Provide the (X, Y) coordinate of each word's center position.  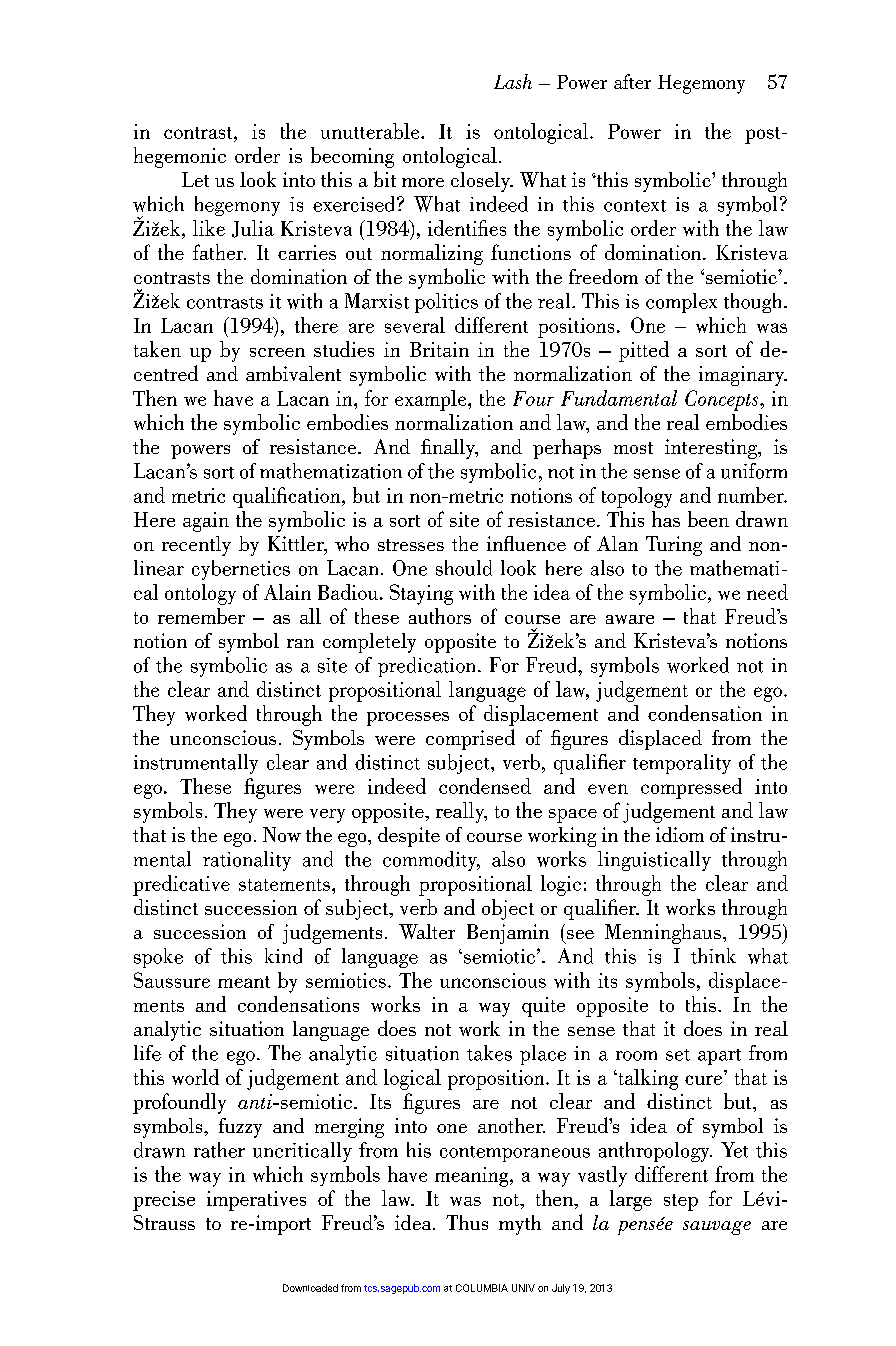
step (681, 1202)
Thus (467, 1222)
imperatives (256, 1201)
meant (244, 982)
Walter (427, 931)
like (209, 228)
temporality (682, 764)
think (713, 956)
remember (201, 616)
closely (481, 182)
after (632, 81)
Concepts (721, 400)
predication (426, 667)
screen (277, 352)
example (432, 400)
